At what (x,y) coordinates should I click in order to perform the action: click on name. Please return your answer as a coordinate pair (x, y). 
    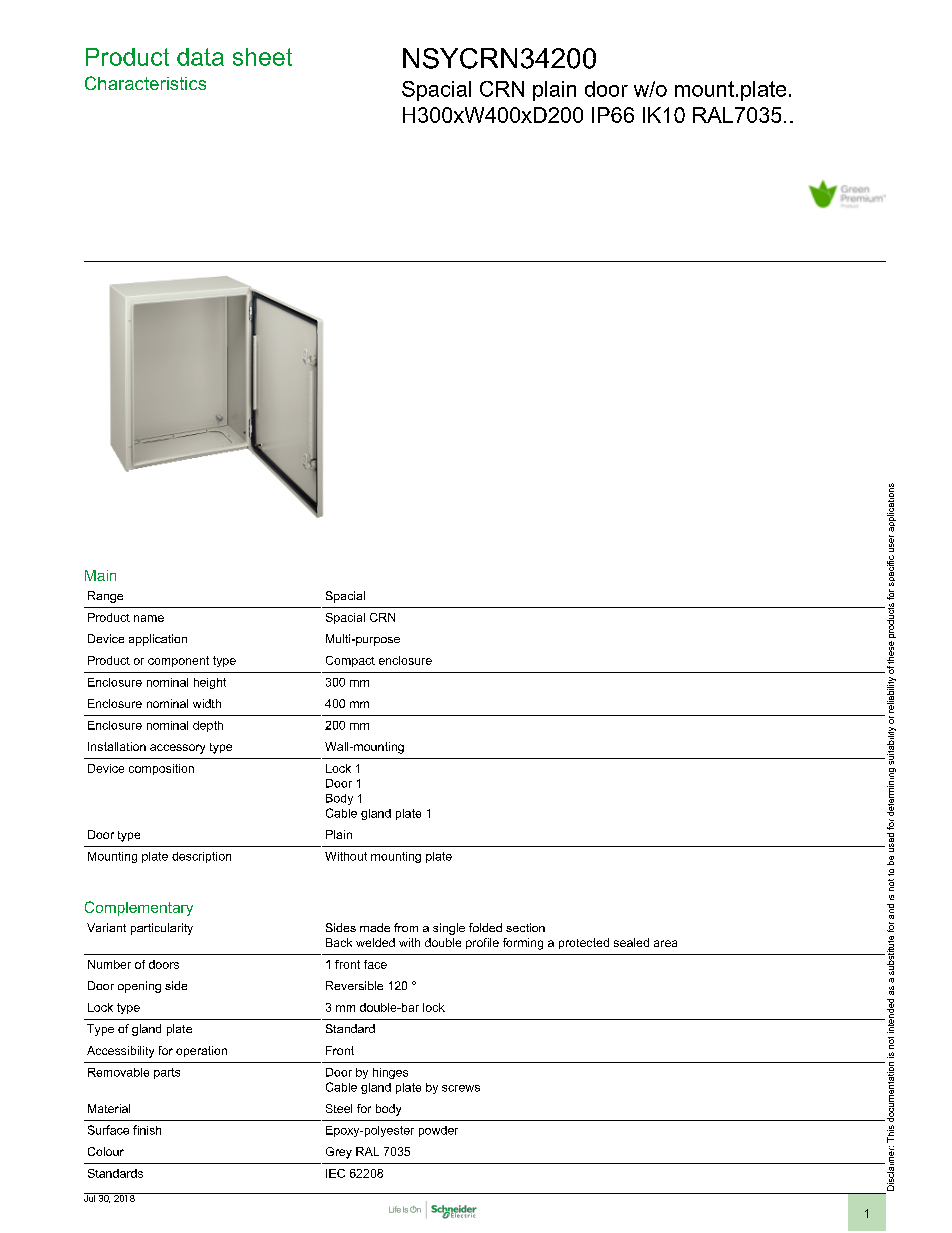
    Looking at the image, I should click on (149, 618).
